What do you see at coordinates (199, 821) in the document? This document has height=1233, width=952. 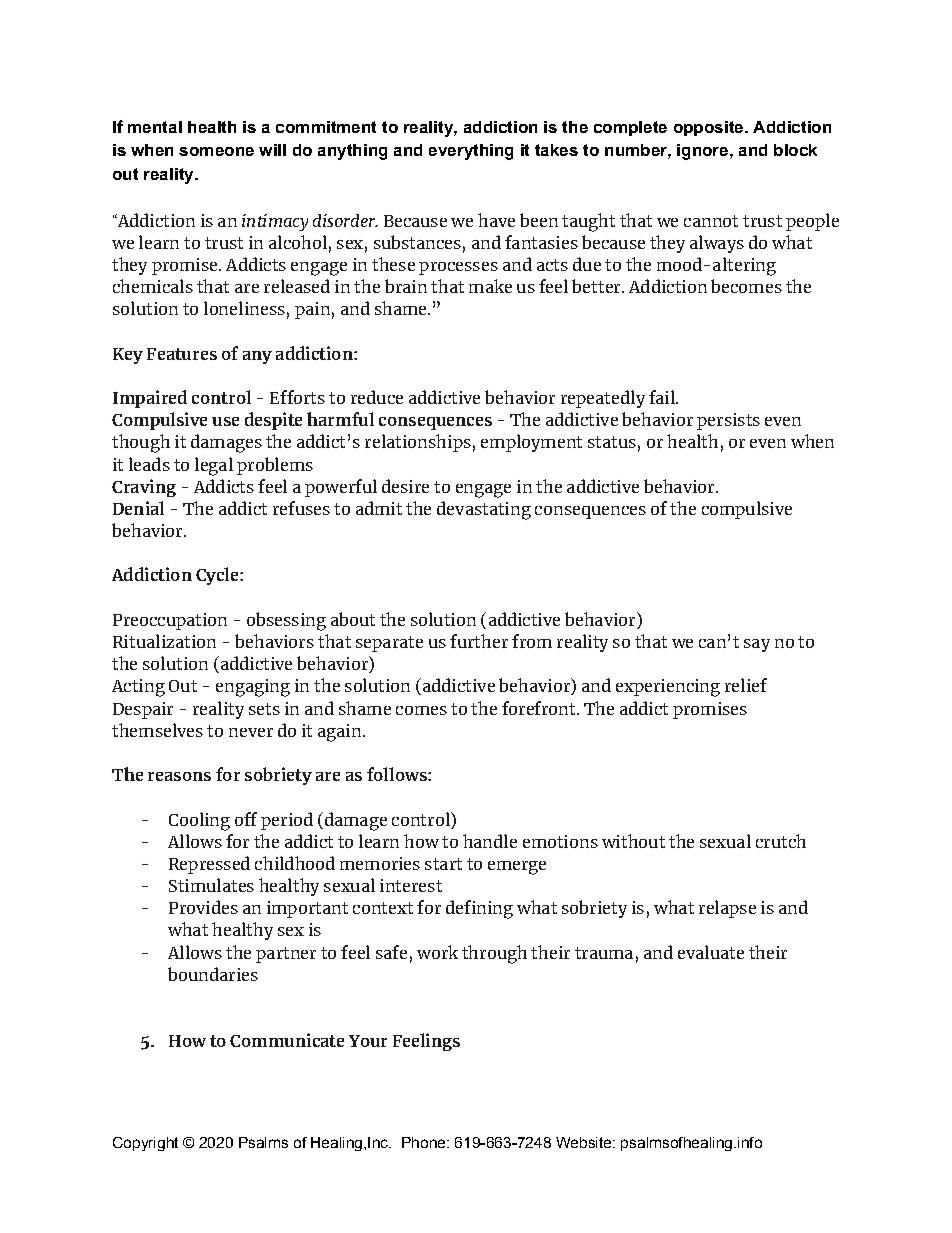 I see `Cooling` at bounding box center [199, 821].
